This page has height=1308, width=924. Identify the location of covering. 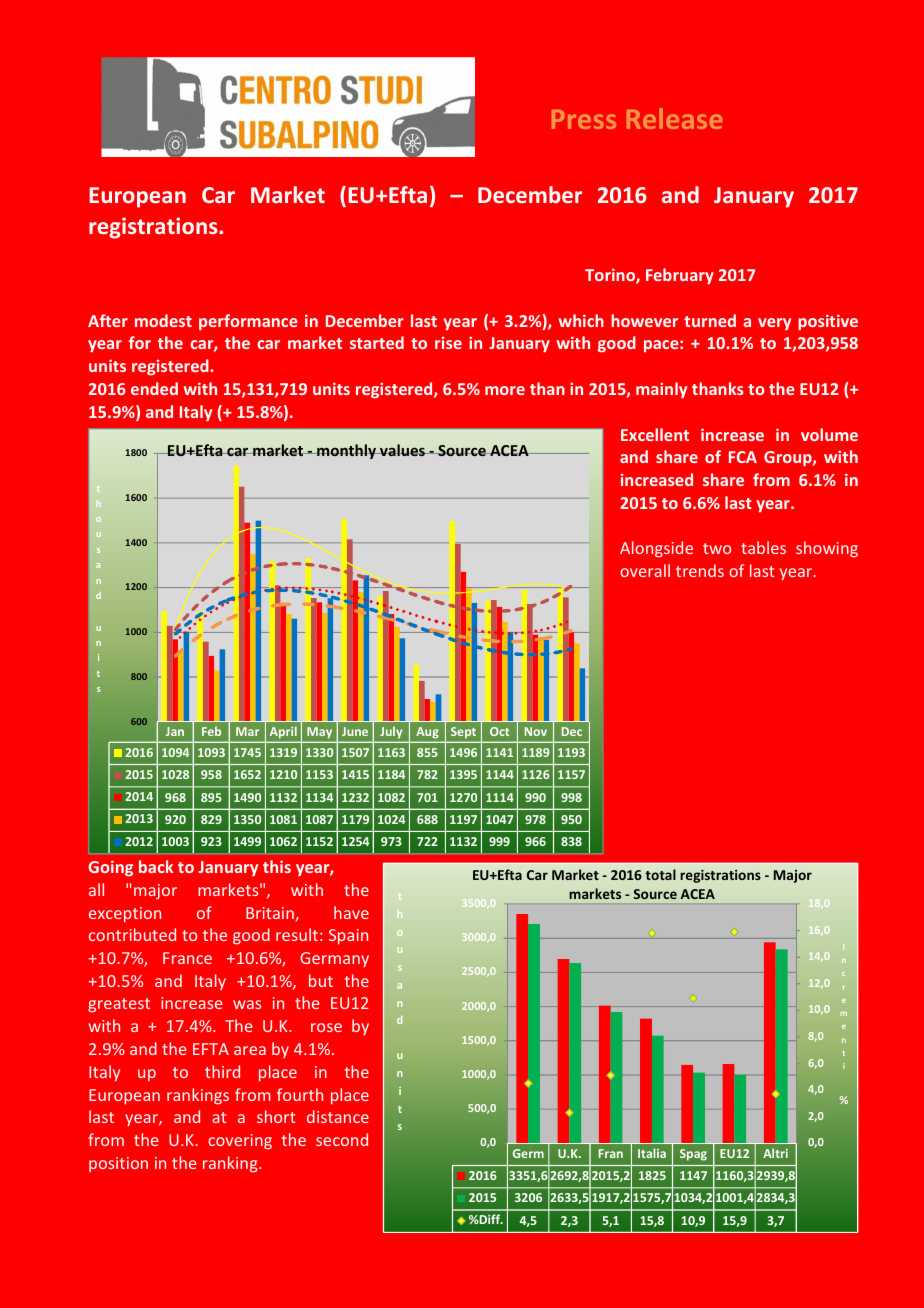
(240, 1142).
